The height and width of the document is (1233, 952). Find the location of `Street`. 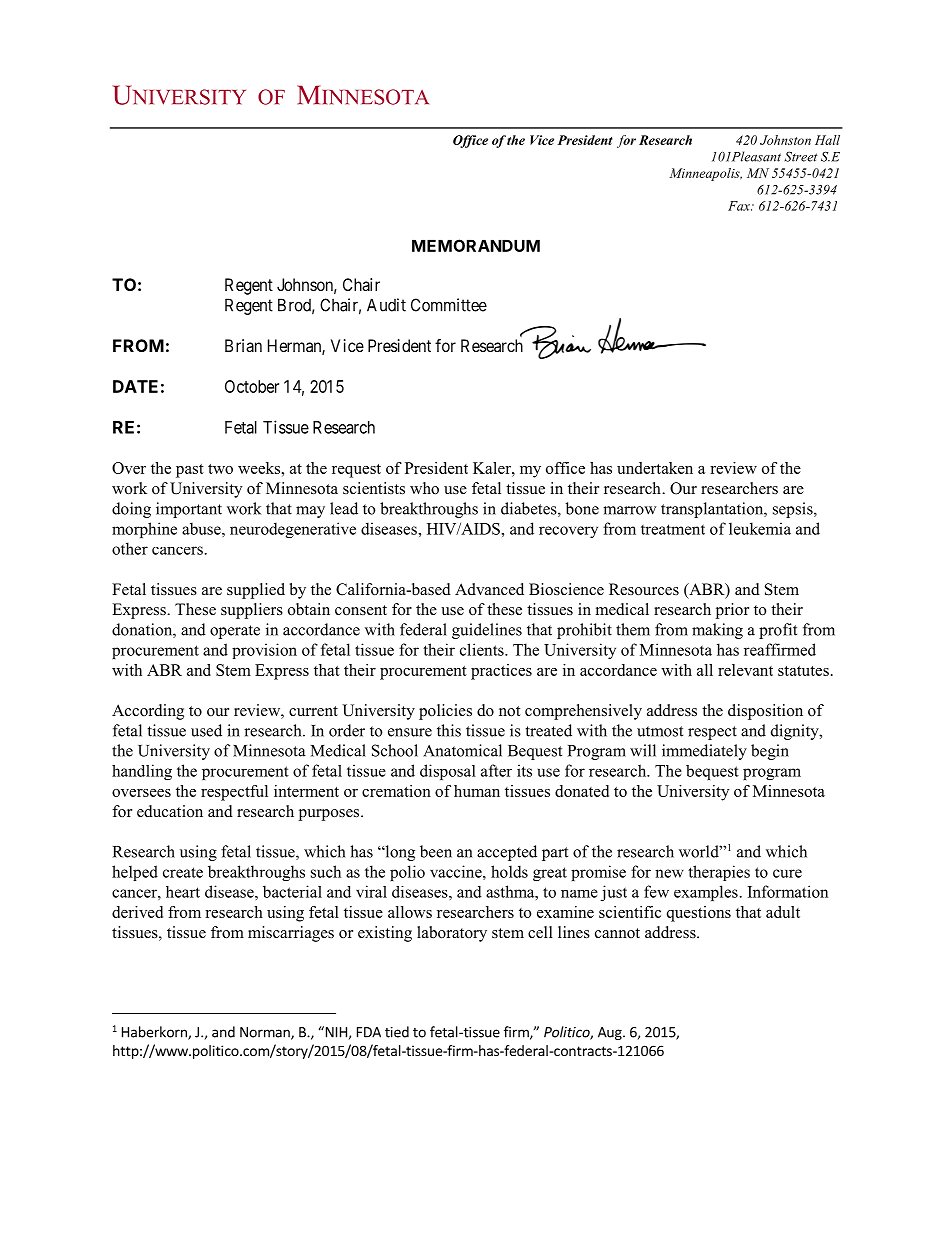

Street is located at coordinates (800, 157).
